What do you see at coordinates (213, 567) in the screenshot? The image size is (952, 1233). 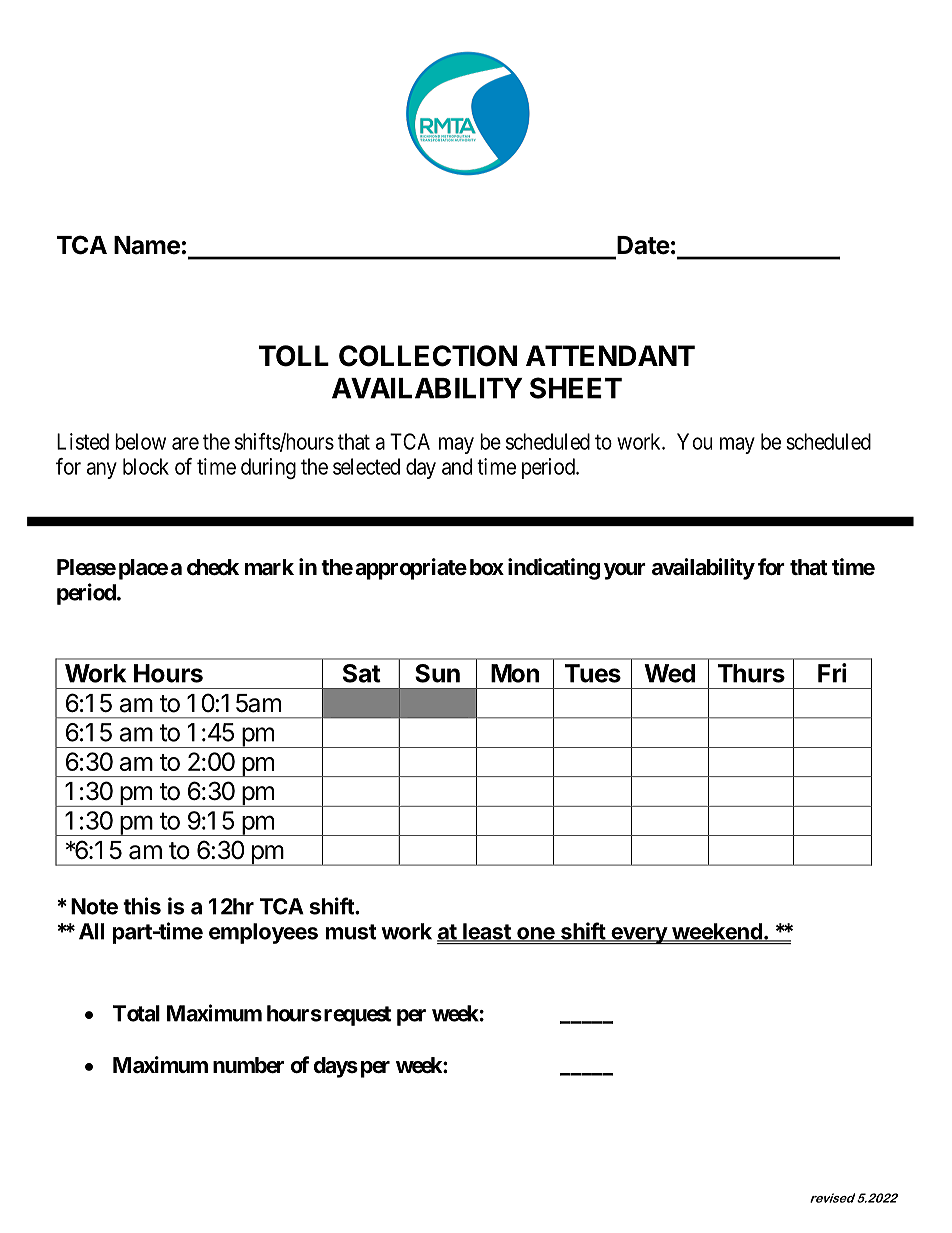 I see `check` at bounding box center [213, 567].
